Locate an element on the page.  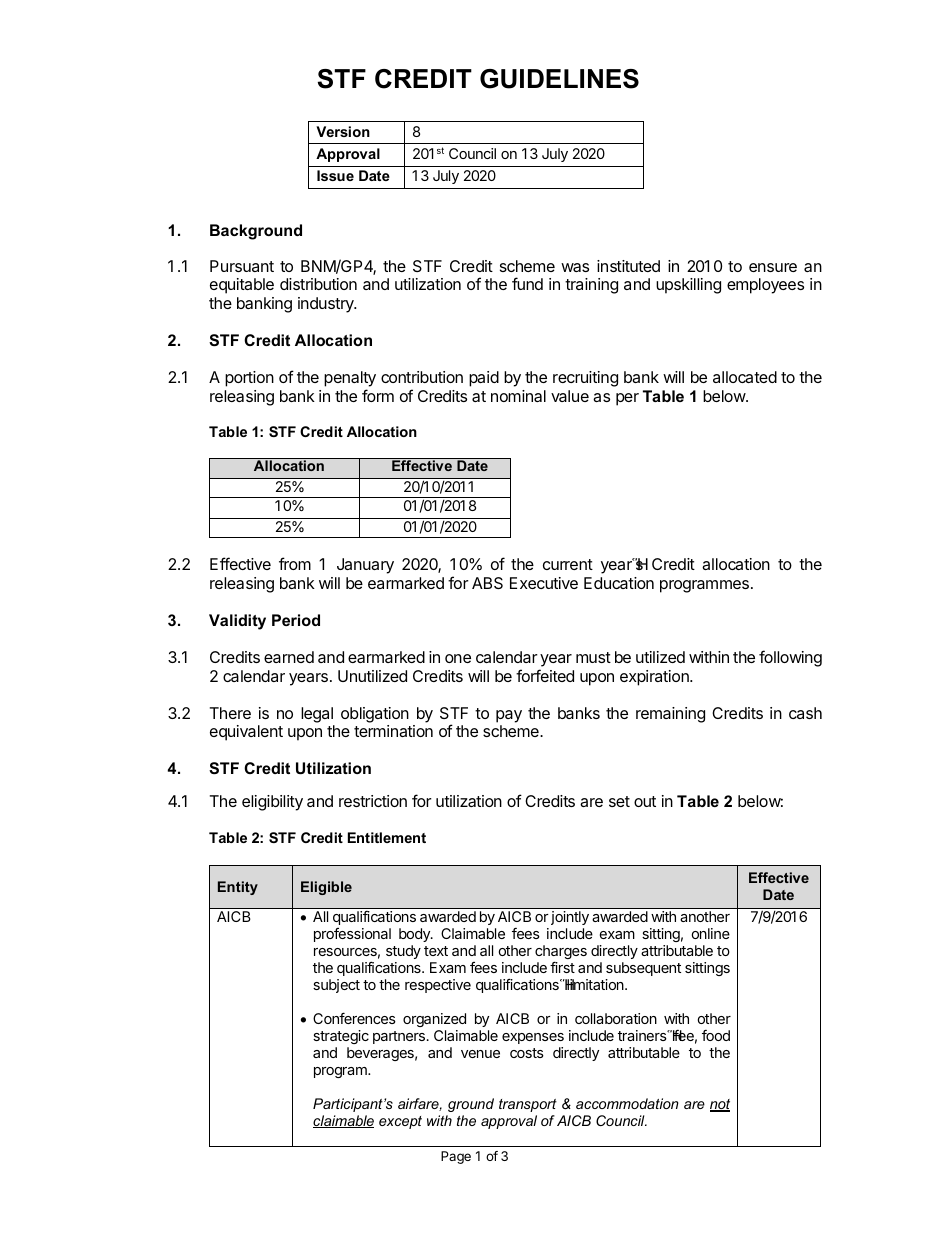
Version is located at coordinates (343, 131).
